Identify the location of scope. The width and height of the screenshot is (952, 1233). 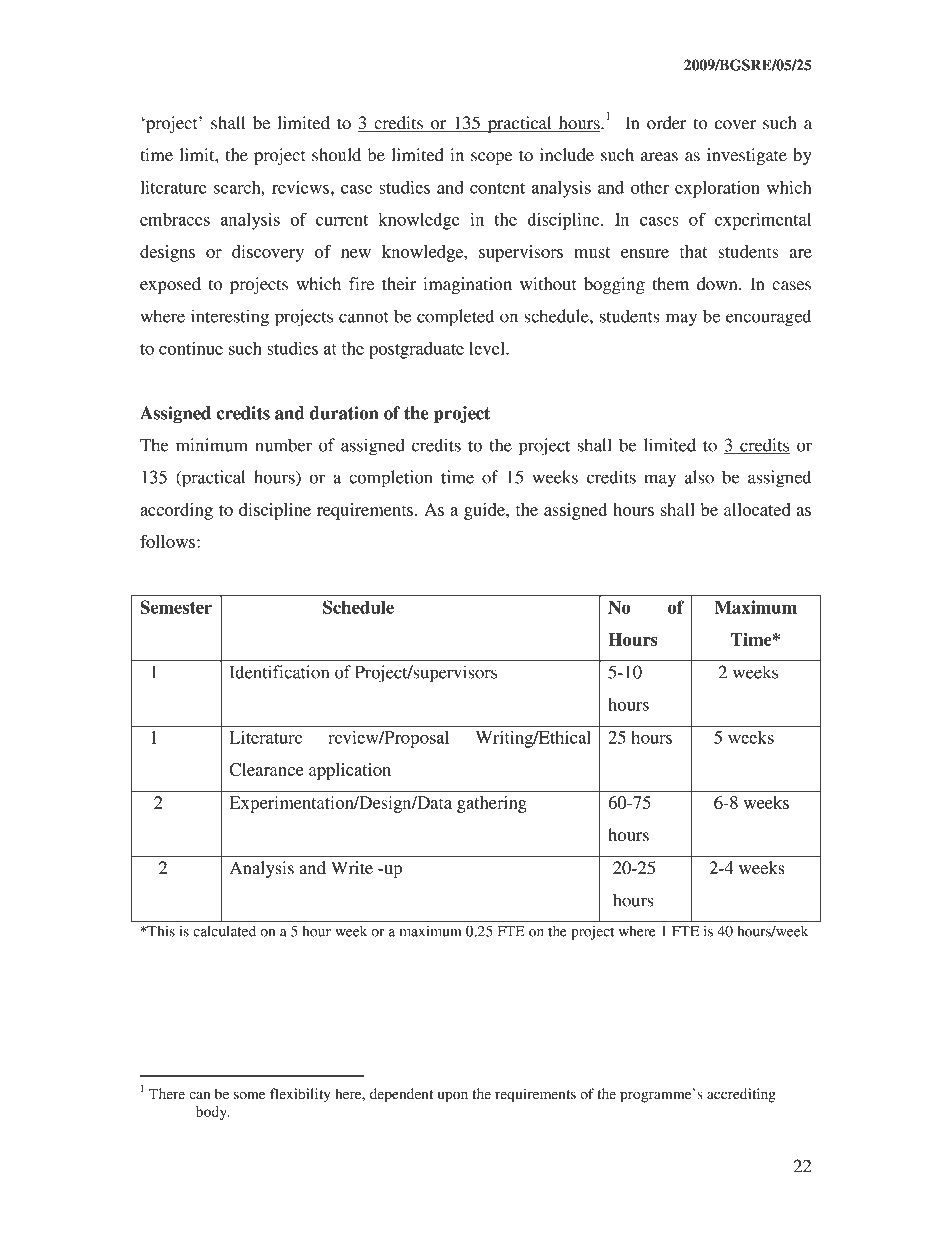
(492, 158).
